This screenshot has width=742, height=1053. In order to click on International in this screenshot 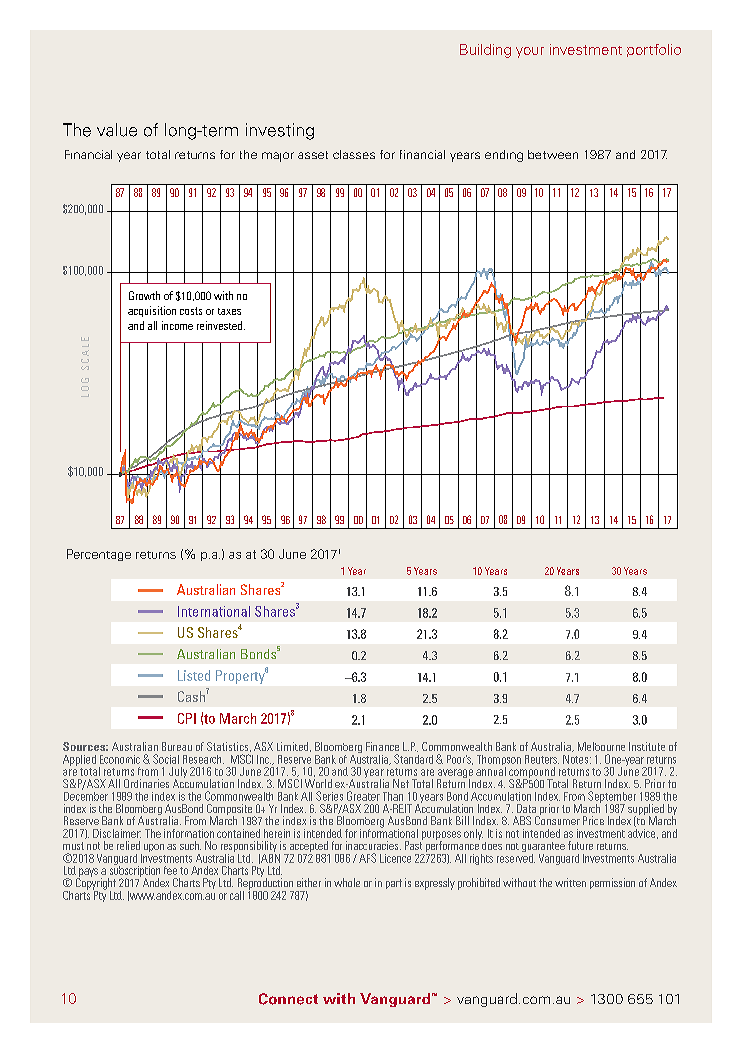, I will do `click(214, 611)`.
